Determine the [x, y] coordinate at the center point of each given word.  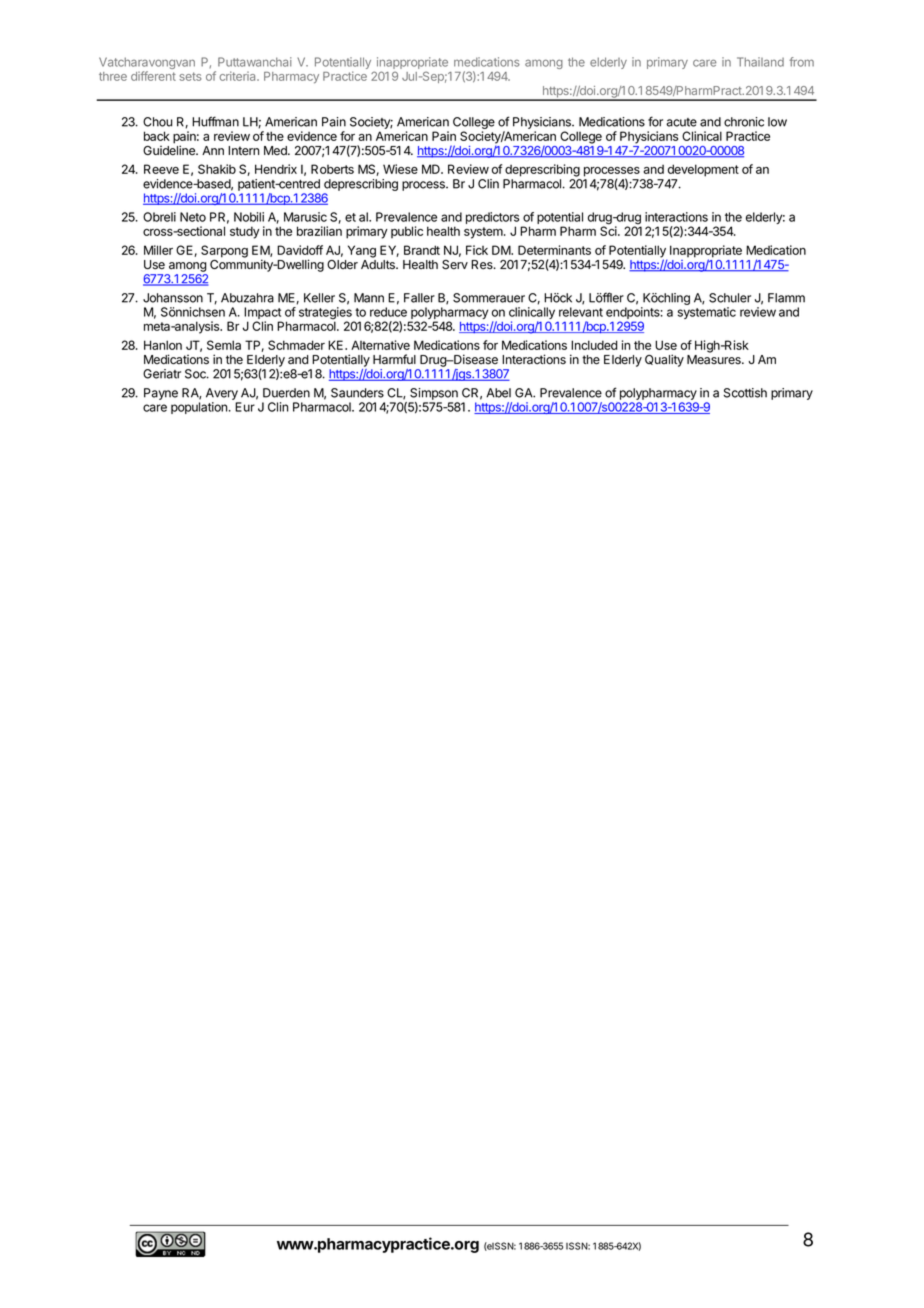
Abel [498, 393]
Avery [223, 395]
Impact [263, 314]
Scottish [745, 393]
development [703, 170]
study [245, 232]
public [407, 232]
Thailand [760, 62]
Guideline [170, 149]
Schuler [730, 298]
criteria [238, 76]
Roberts [332, 169]
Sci [609, 230]
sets [190, 76]
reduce [388, 312]
